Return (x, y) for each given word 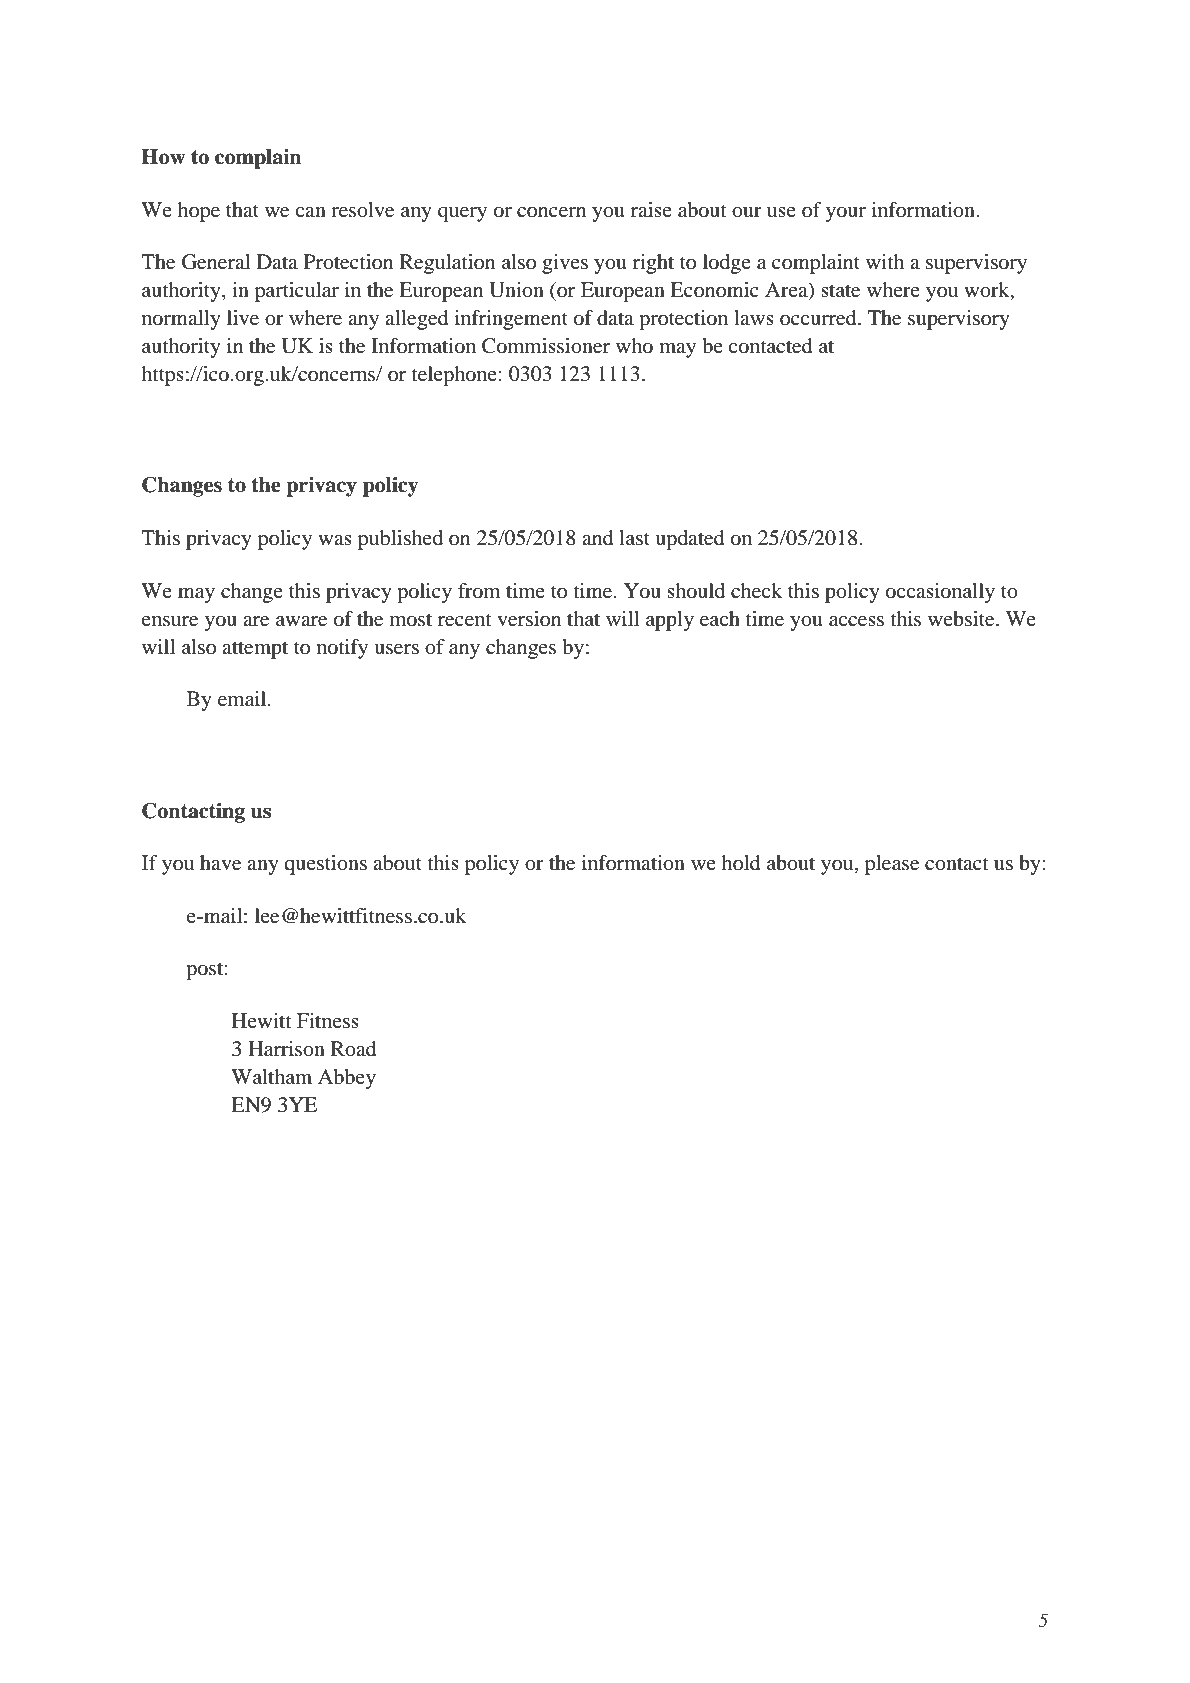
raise (651, 209)
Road (353, 1049)
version (529, 619)
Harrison (286, 1049)
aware (301, 621)
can (310, 212)
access (856, 621)
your (846, 214)
